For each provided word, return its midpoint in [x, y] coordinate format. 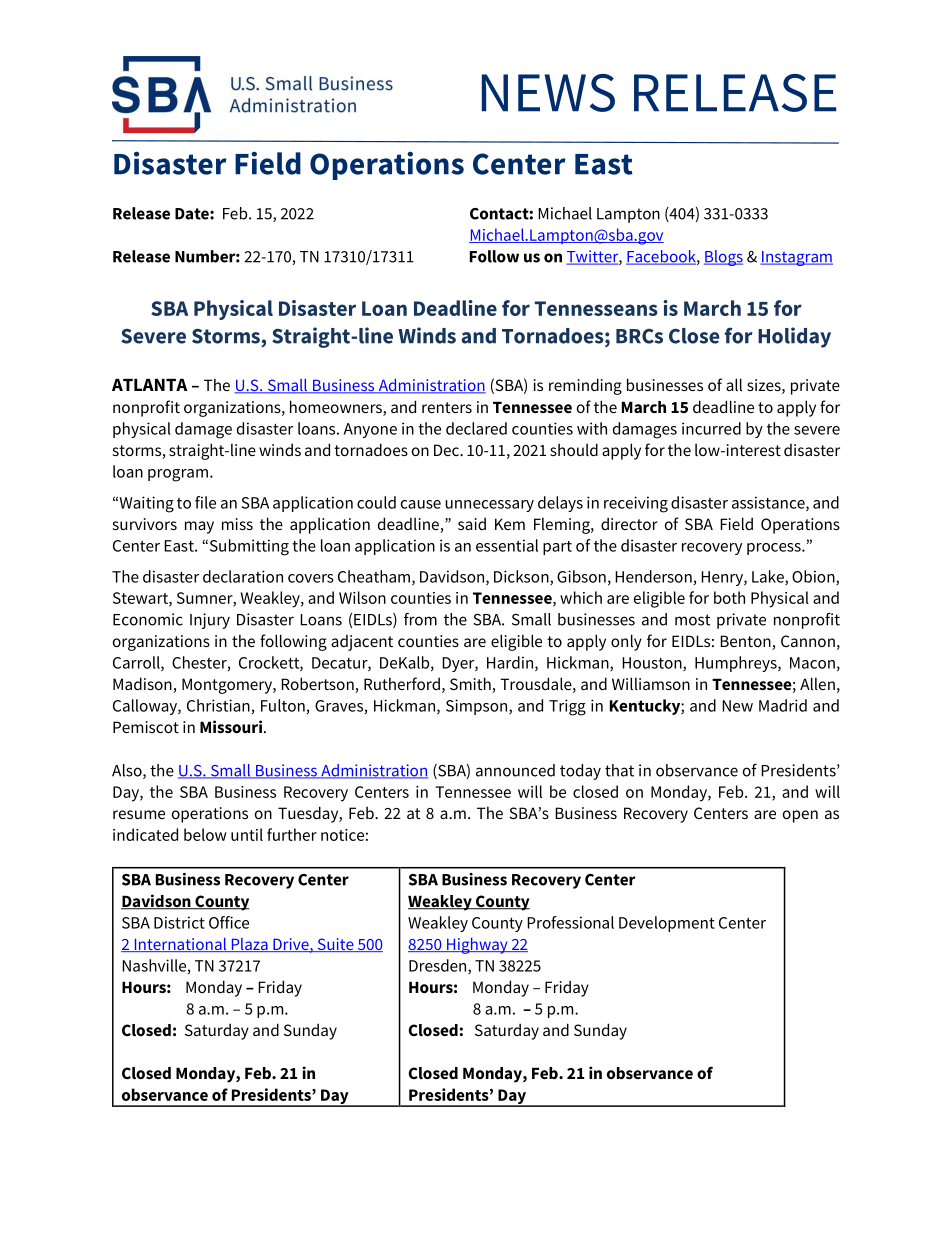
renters [447, 407]
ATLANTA [149, 385]
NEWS [548, 93]
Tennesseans [596, 308]
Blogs [723, 258]
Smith [471, 685]
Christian [219, 706]
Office [229, 922]
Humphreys [737, 664]
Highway [477, 946]
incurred [711, 428]
